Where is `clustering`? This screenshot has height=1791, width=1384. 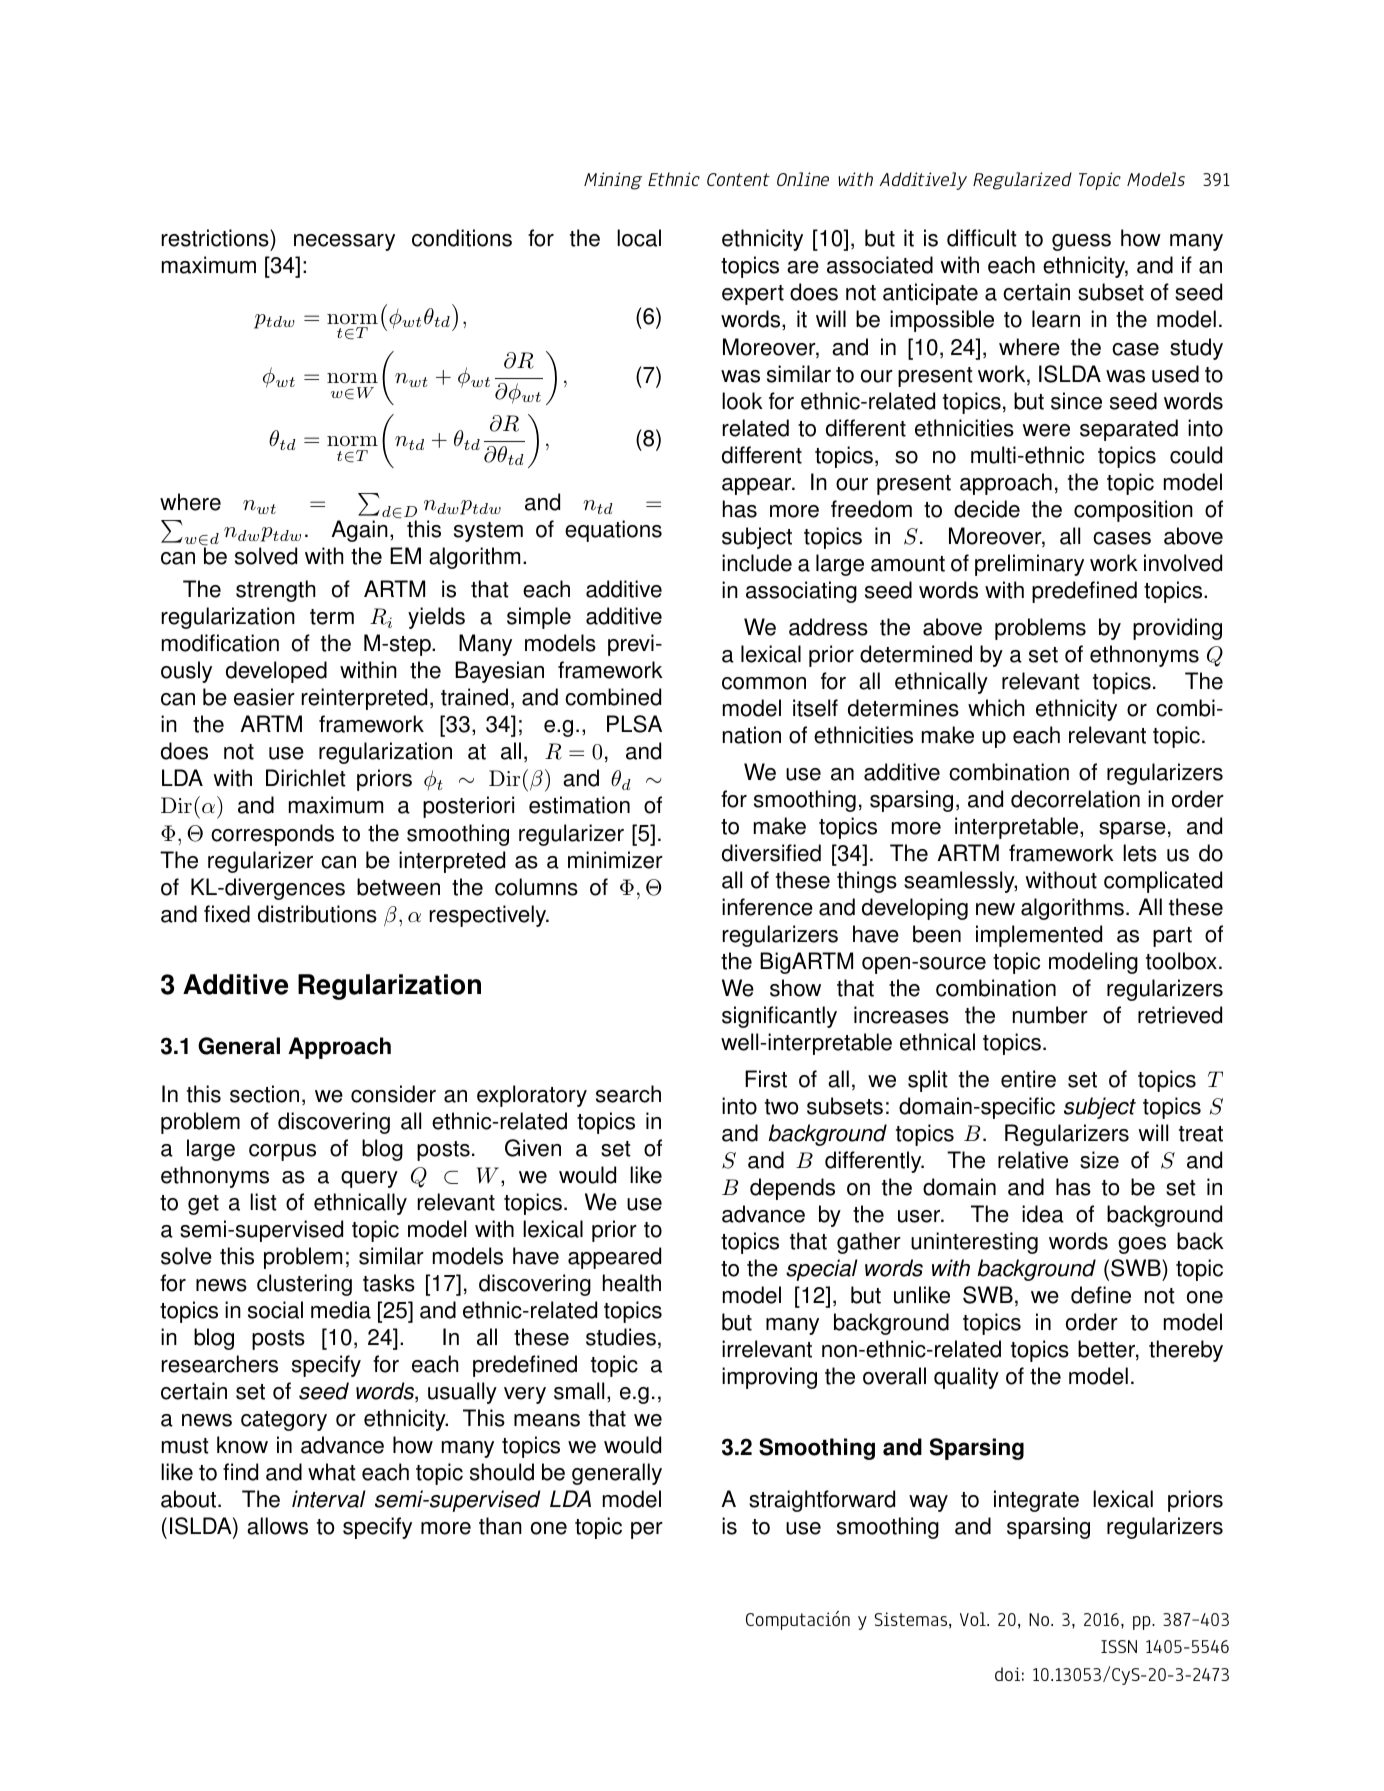 clustering is located at coordinates (304, 1285).
